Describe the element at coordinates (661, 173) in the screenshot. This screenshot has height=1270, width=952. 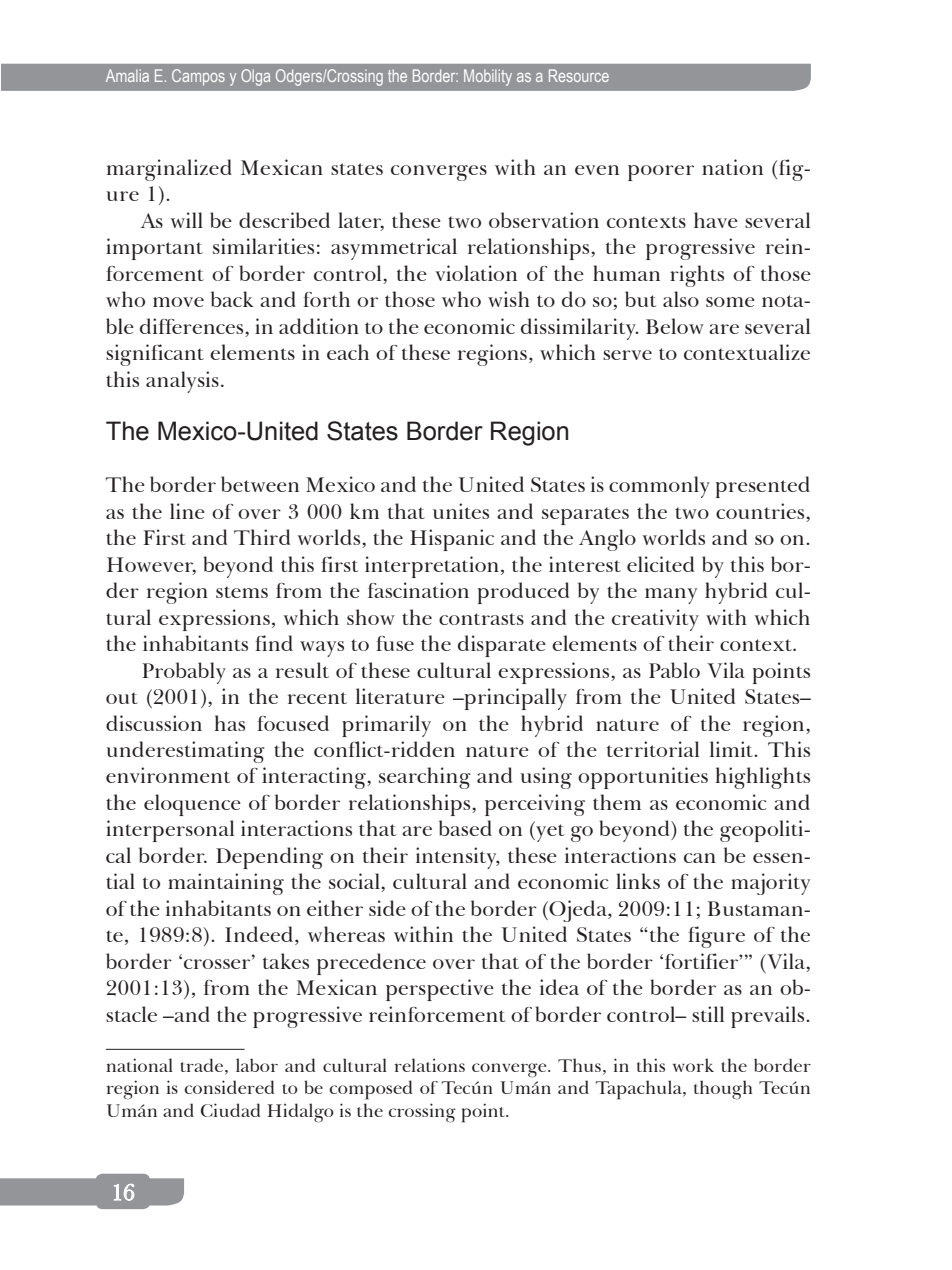
I see `poorer` at that location.
